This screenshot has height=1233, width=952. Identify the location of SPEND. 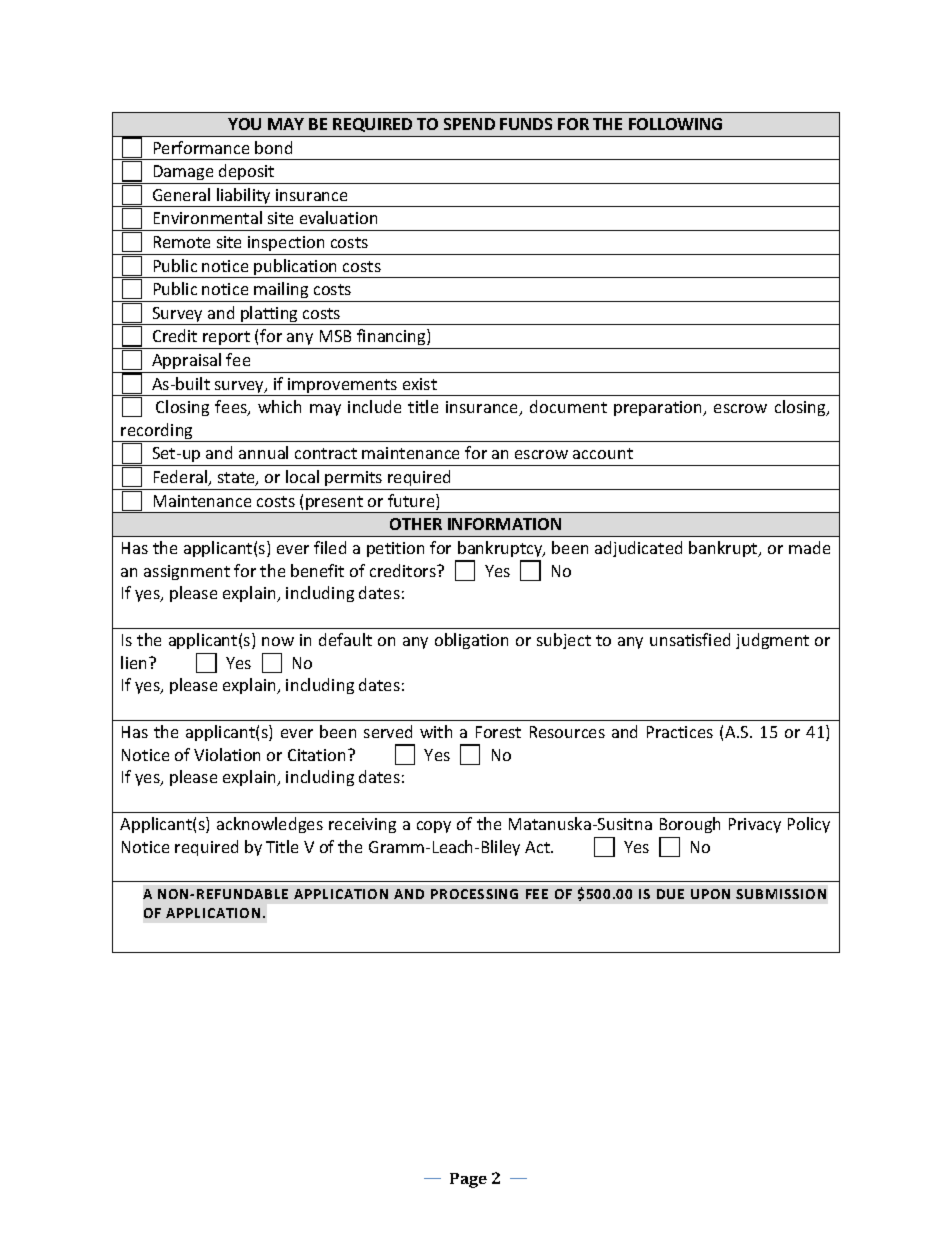
(469, 124).
